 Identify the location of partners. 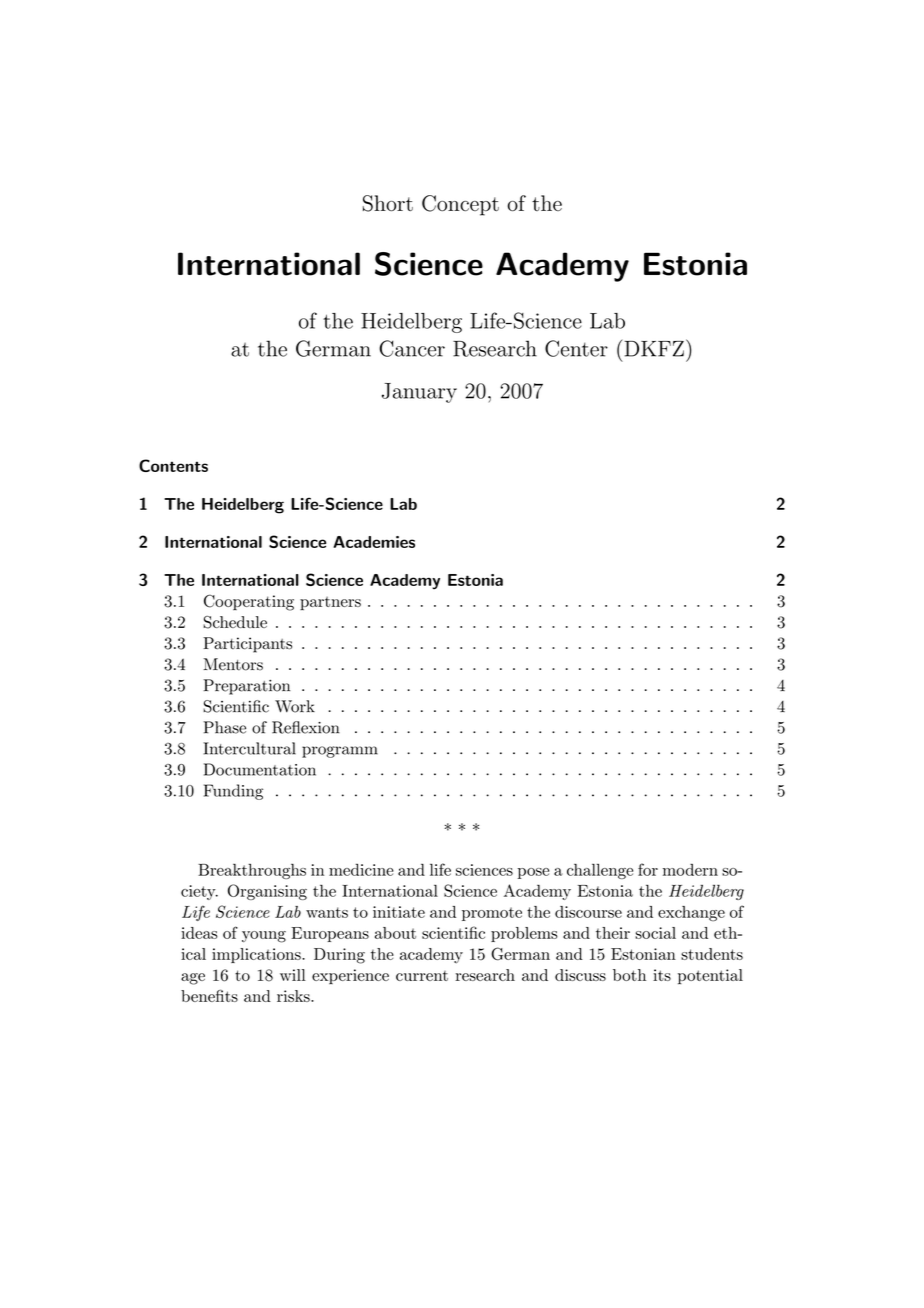
(330, 604).
